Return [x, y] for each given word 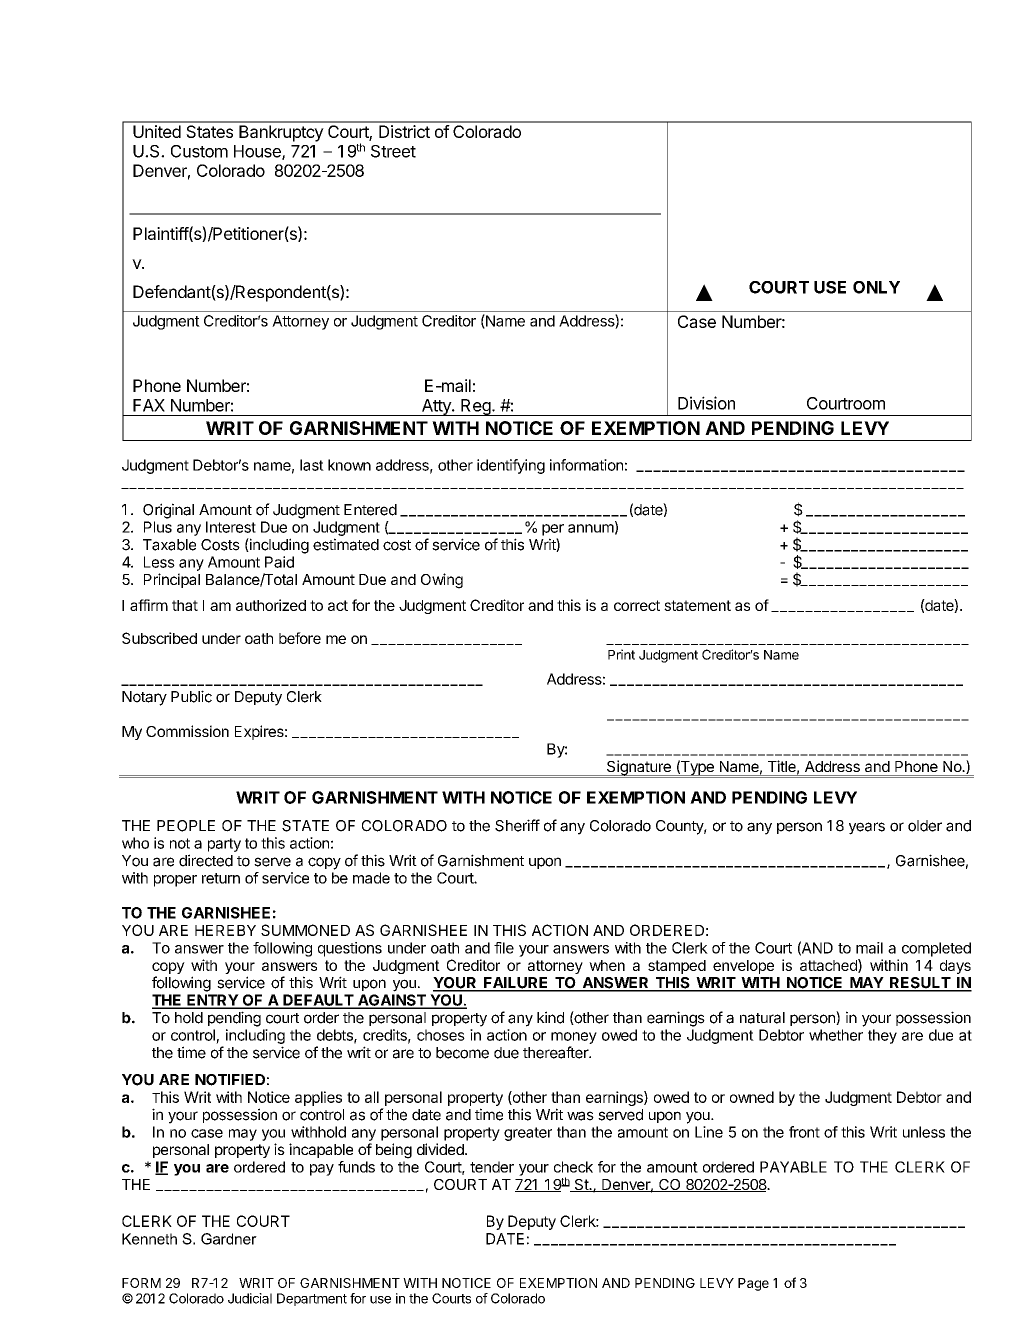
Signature [639, 769]
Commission [187, 731]
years [867, 828]
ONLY [876, 287]
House [258, 152]
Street [393, 151]
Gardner [229, 1239]
